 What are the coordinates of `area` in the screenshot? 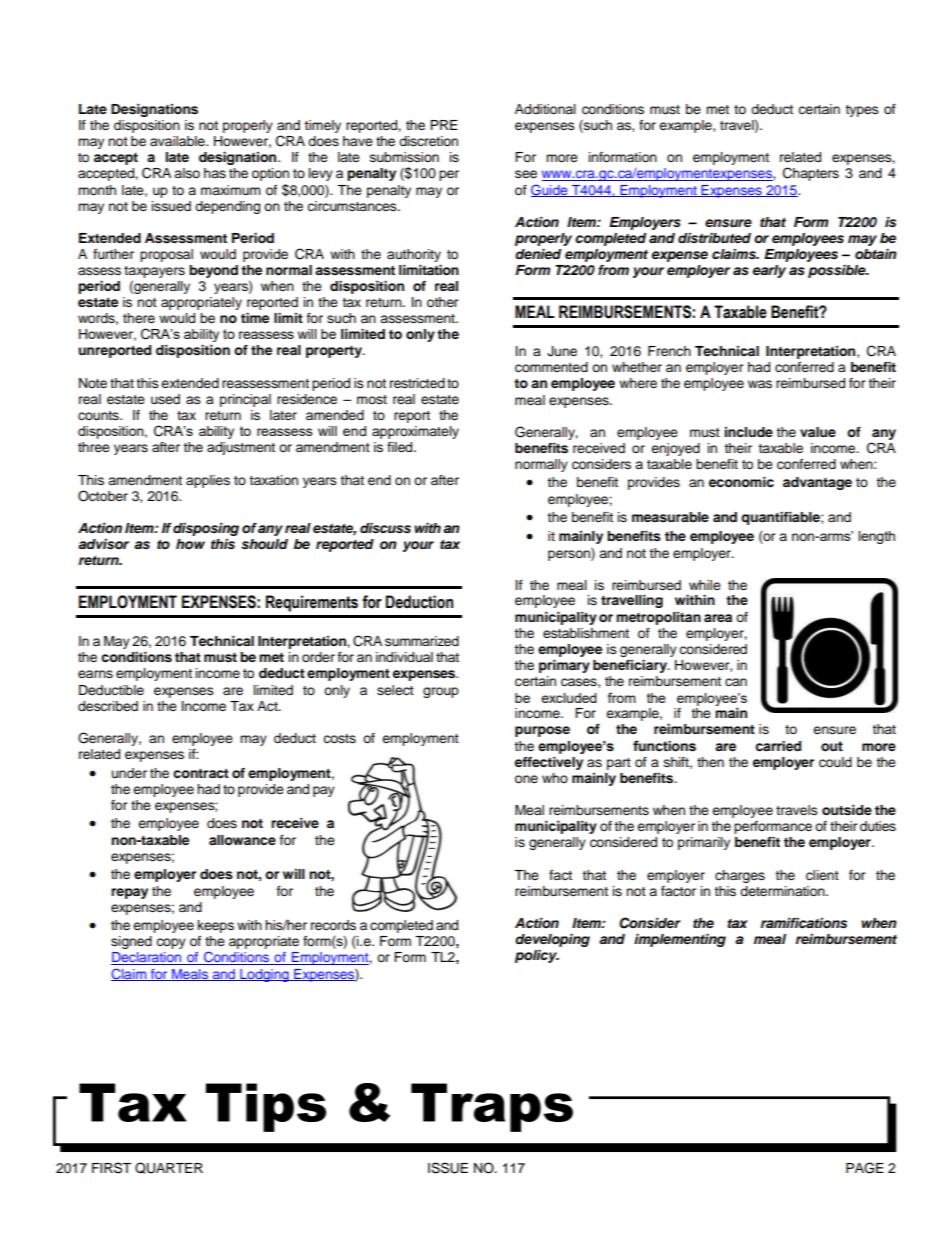 It's located at (718, 618).
